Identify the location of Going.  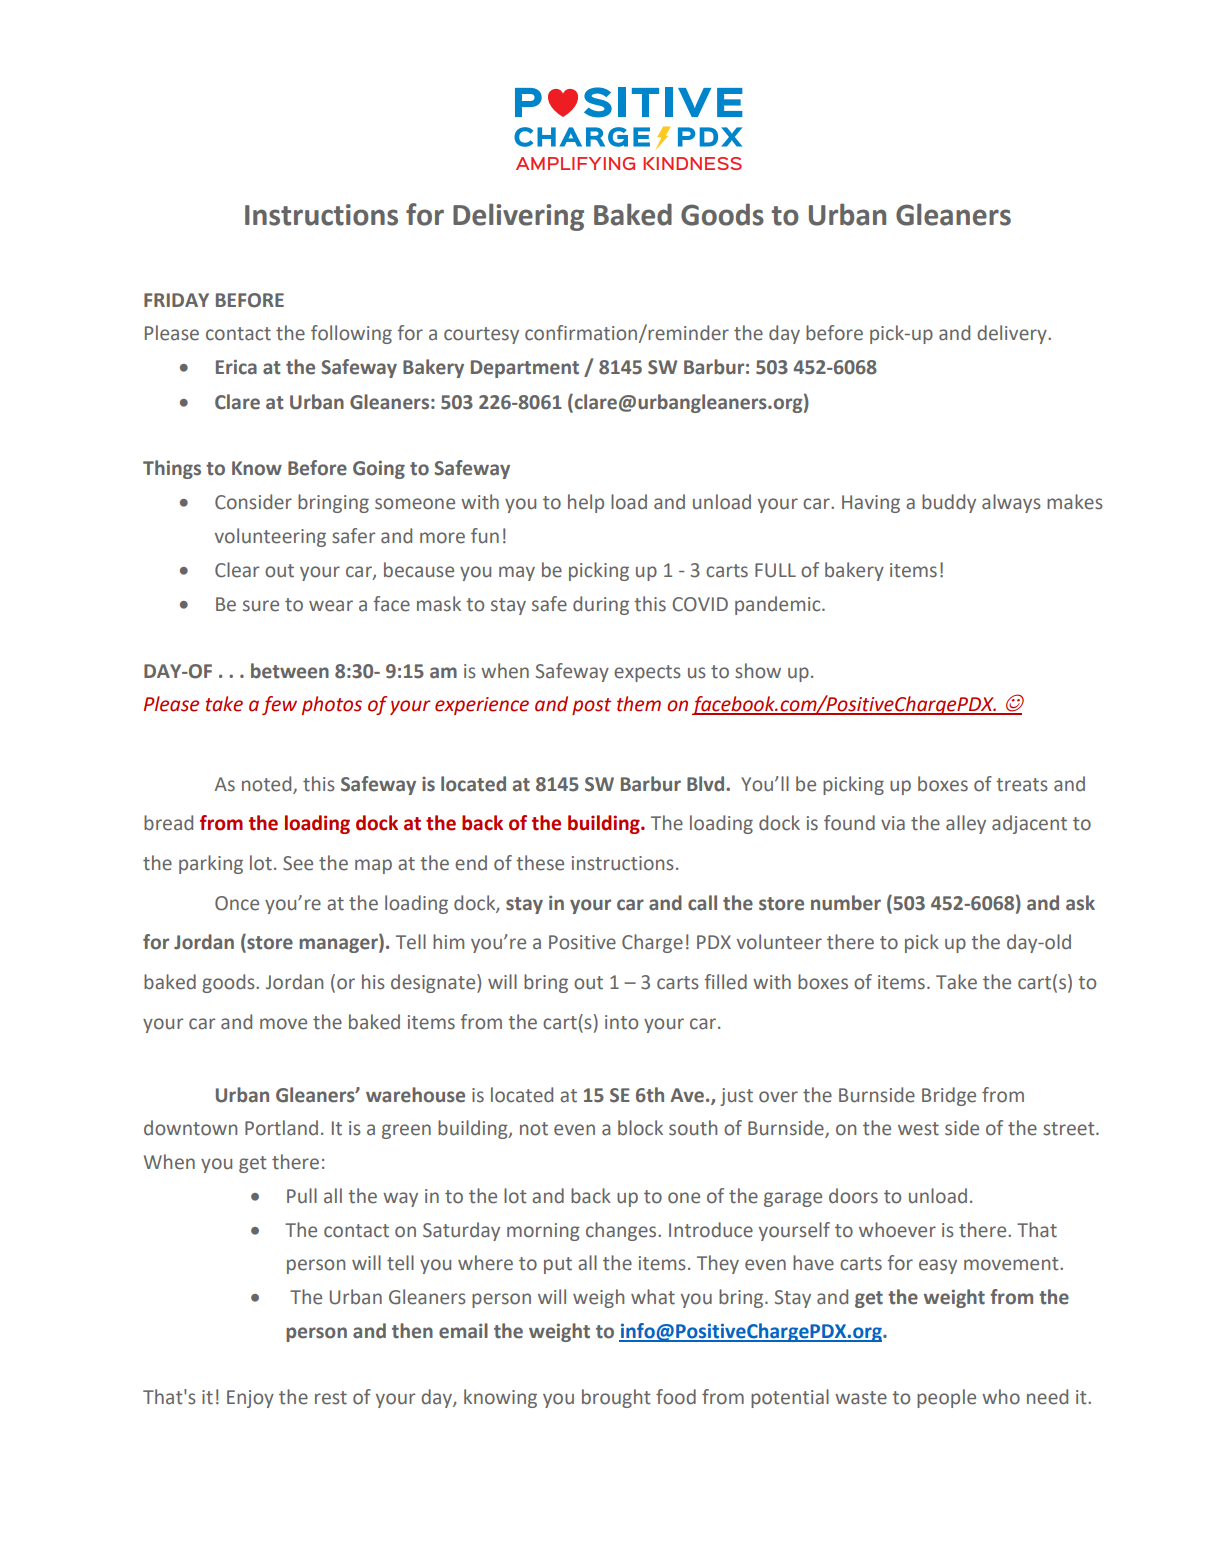
(379, 469).
